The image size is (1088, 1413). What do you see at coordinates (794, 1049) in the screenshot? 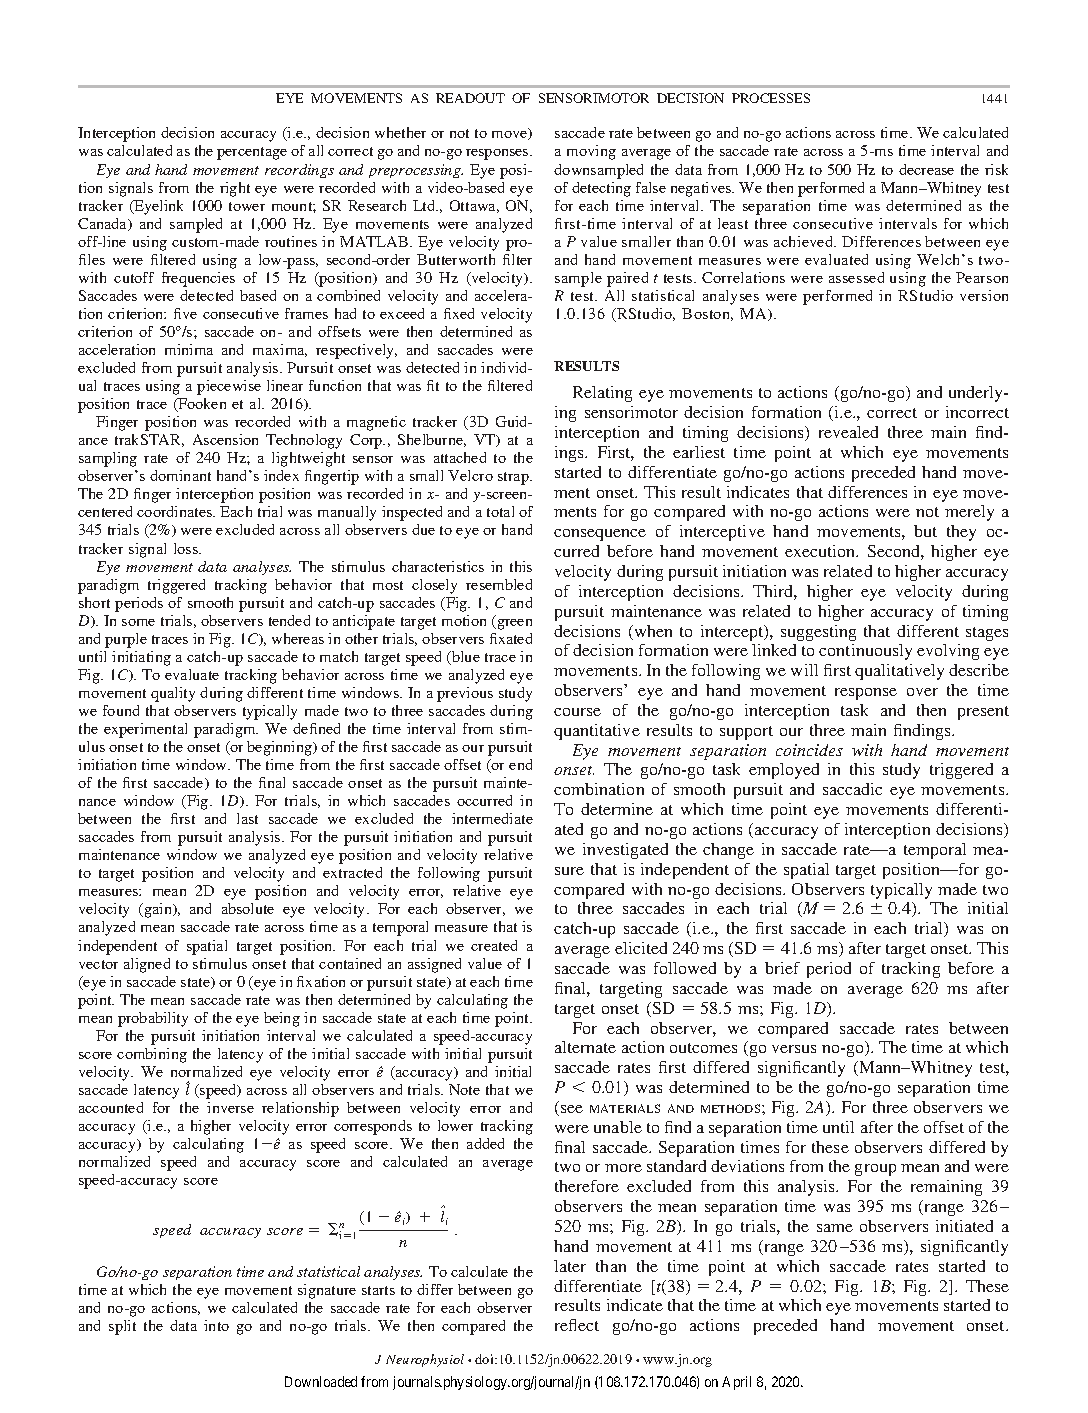
I see `versus` at bounding box center [794, 1049].
